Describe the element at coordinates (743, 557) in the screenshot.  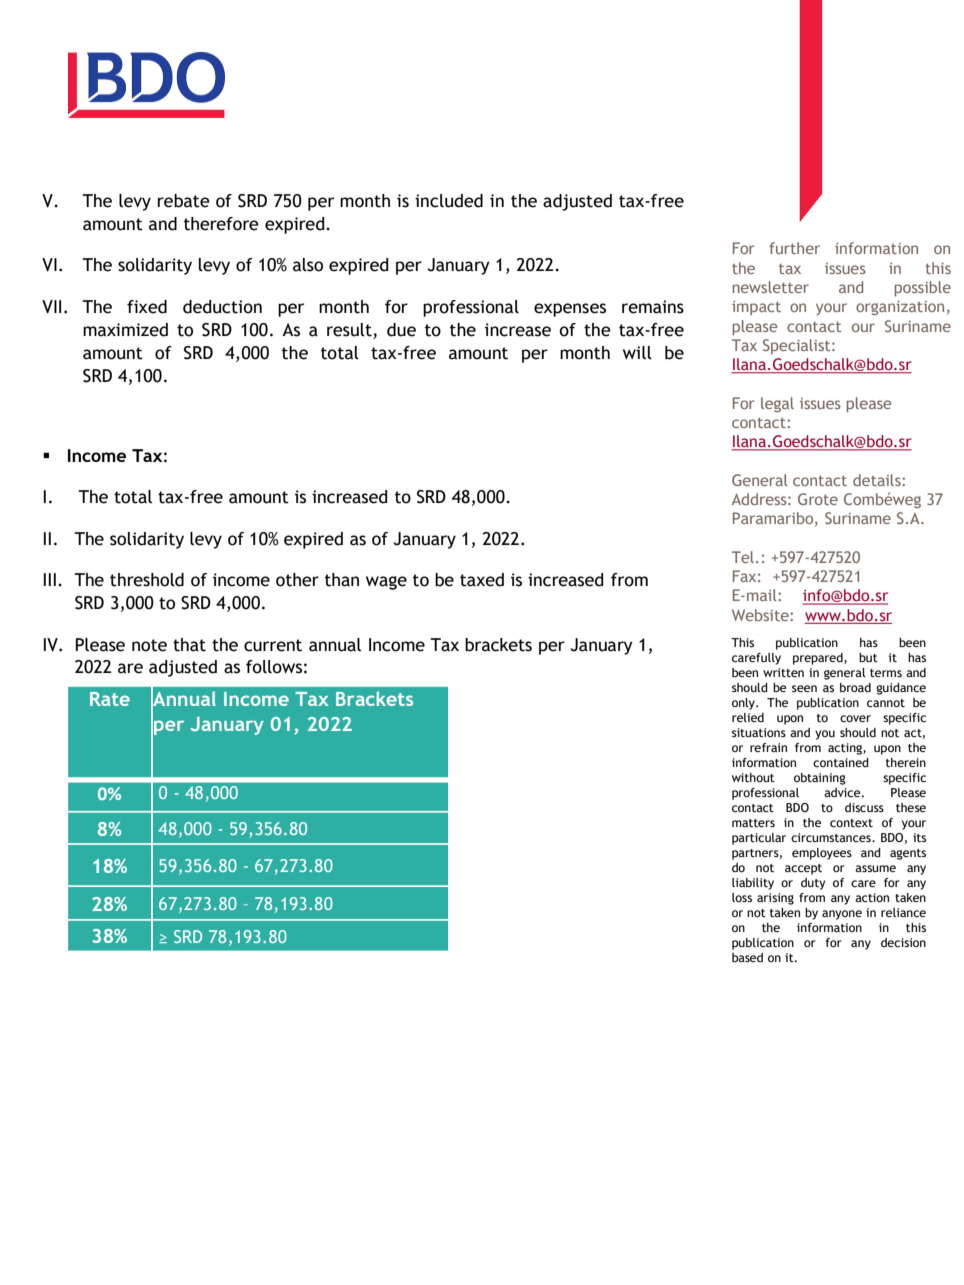
I see `Tel` at that location.
